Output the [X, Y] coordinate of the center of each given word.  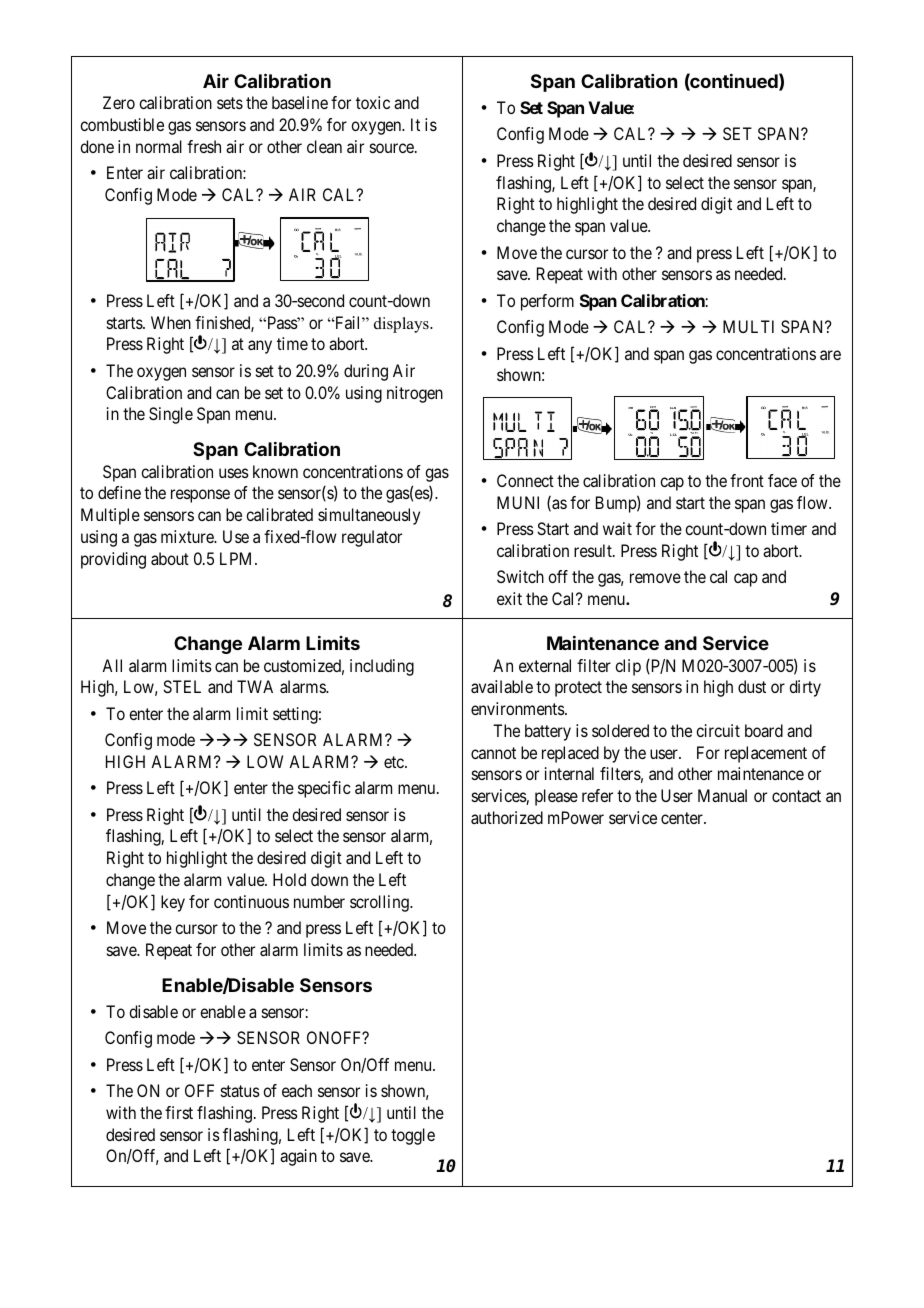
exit [509, 598]
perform [547, 302]
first [179, 1112]
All [112, 665]
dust [752, 686]
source [392, 148]
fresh [204, 146]
